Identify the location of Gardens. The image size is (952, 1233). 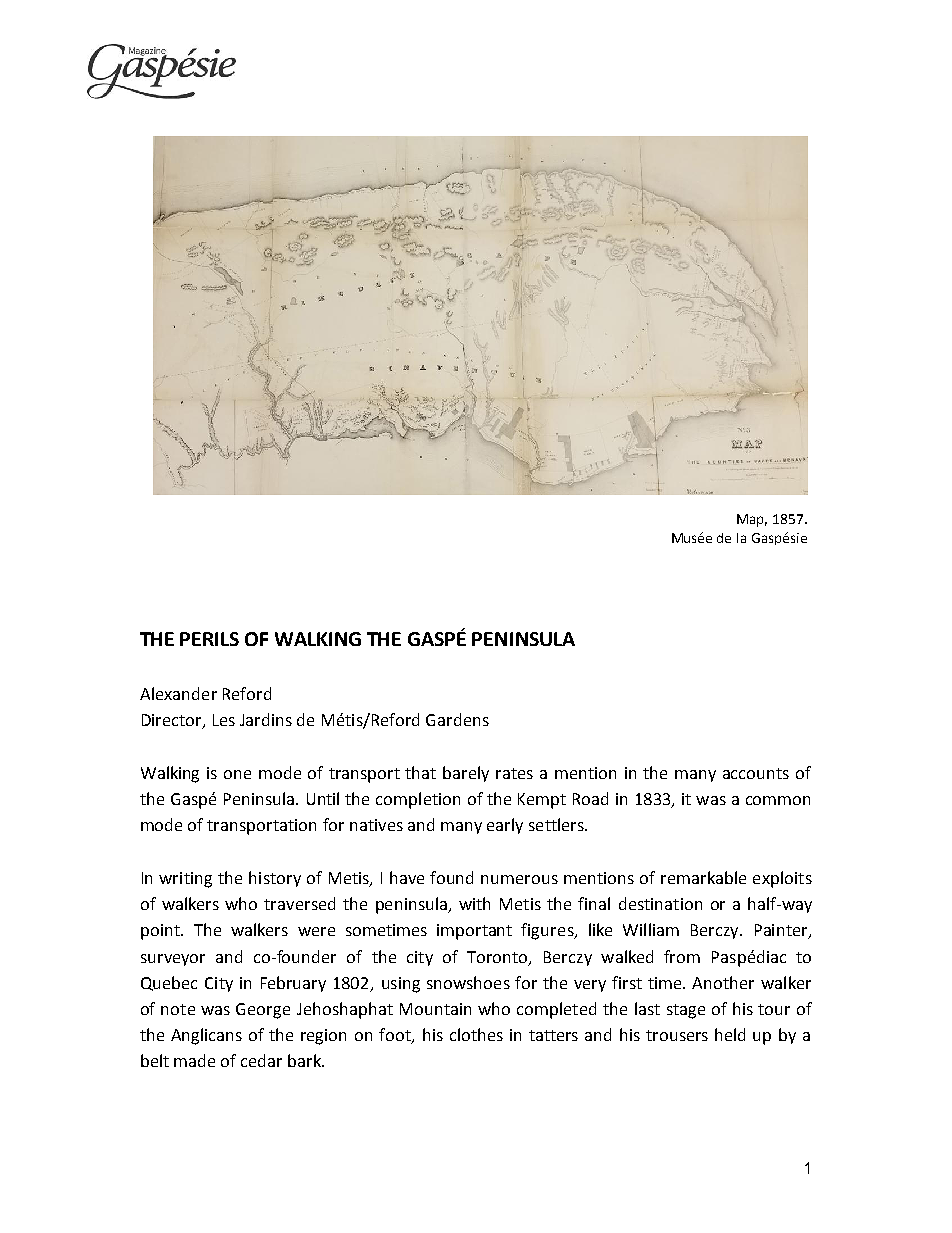
(457, 719).
